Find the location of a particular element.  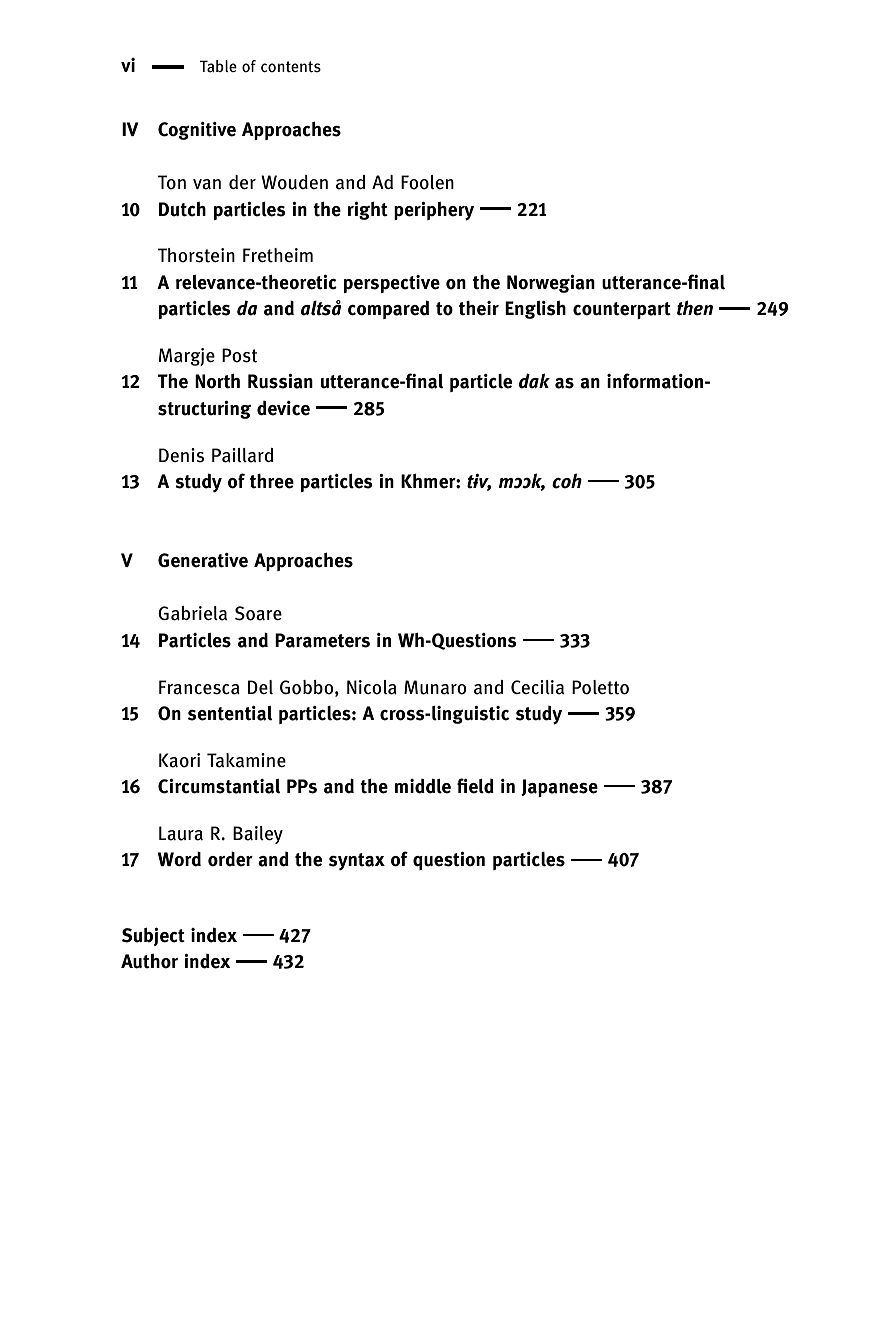

Subject is located at coordinates (153, 937).
